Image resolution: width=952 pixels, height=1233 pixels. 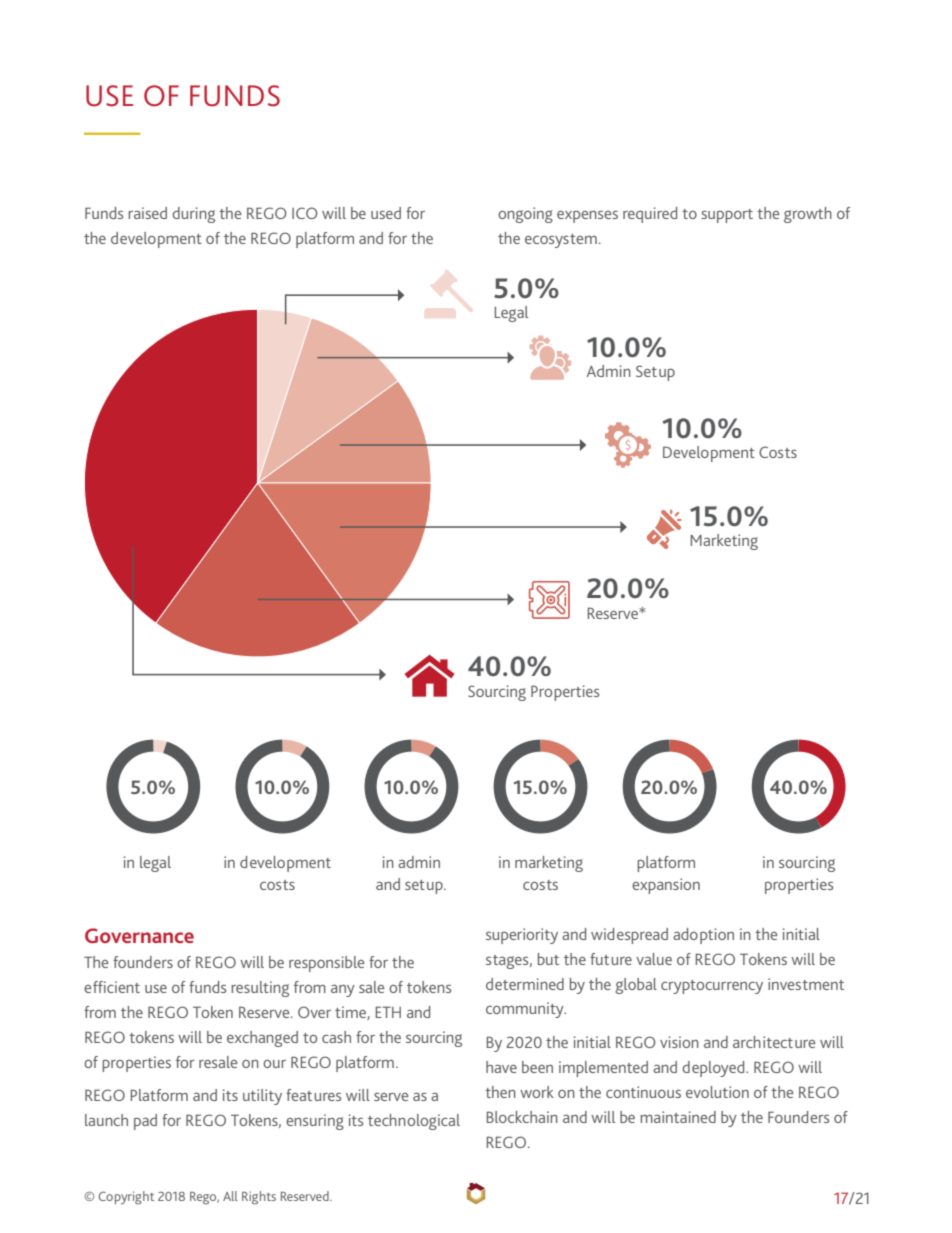 What do you see at coordinates (522, 936) in the screenshot?
I see `superiority` at bounding box center [522, 936].
